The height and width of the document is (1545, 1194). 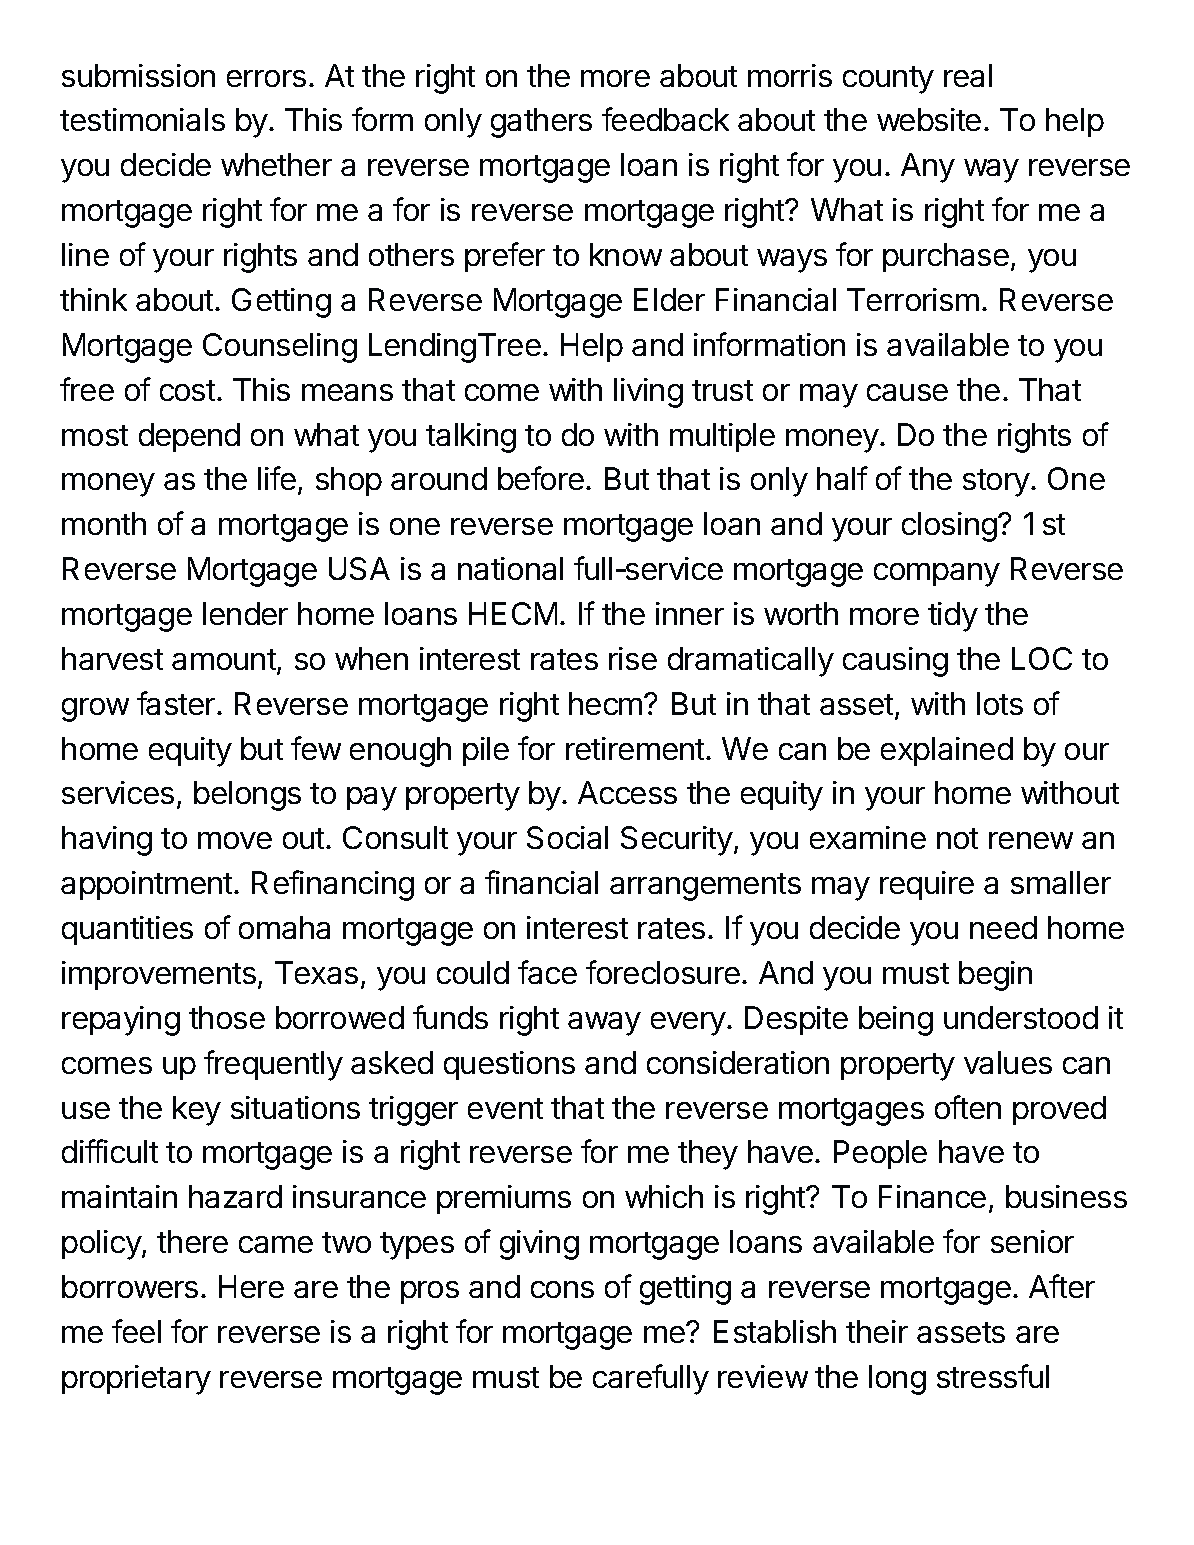 I want to click on stressful, so click(x=993, y=1376).
